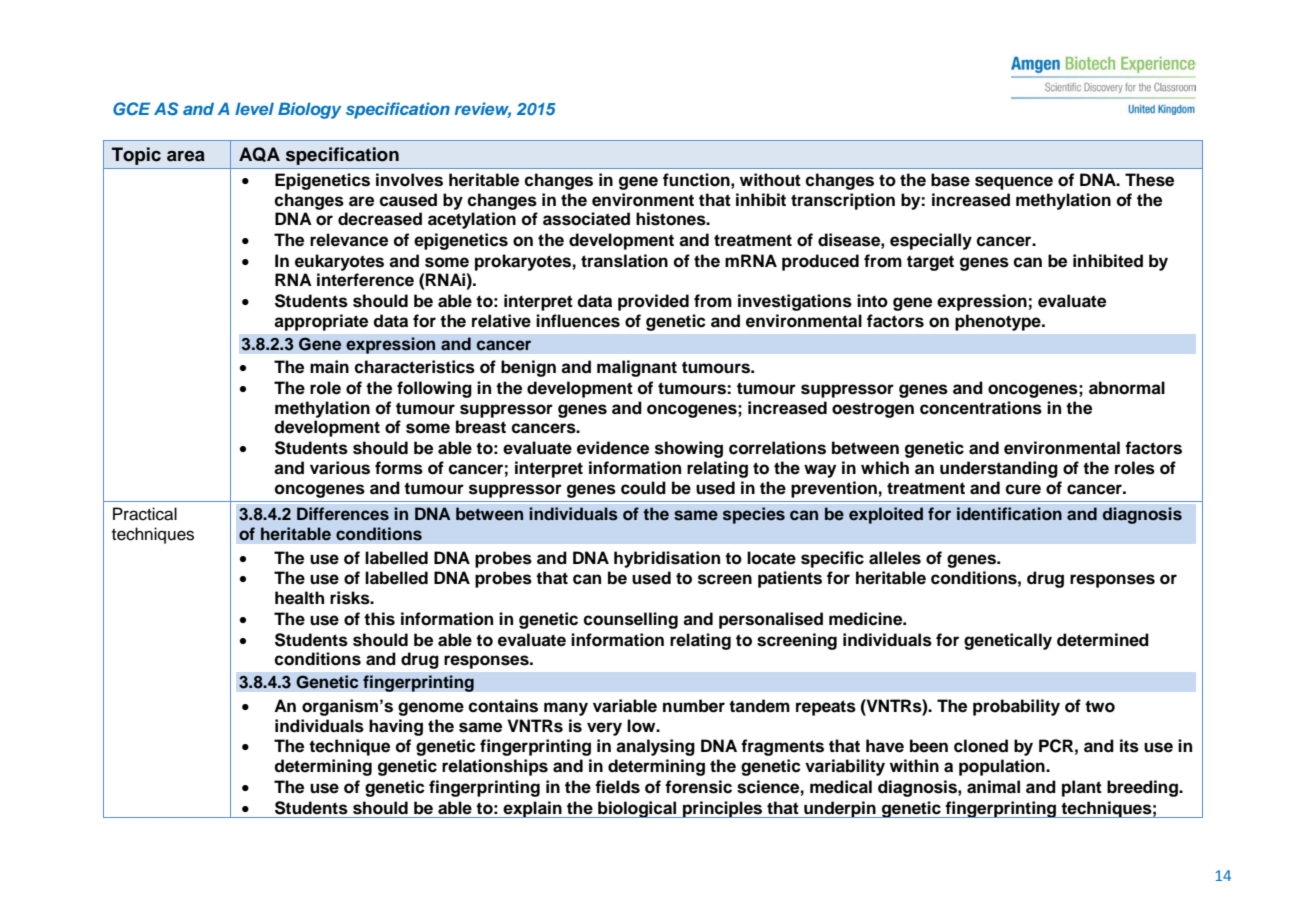 The height and width of the page is (924, 1308). What do you see at coordinates (396, 727) in the page?
I see `having` at bounding box center [396, 727].
